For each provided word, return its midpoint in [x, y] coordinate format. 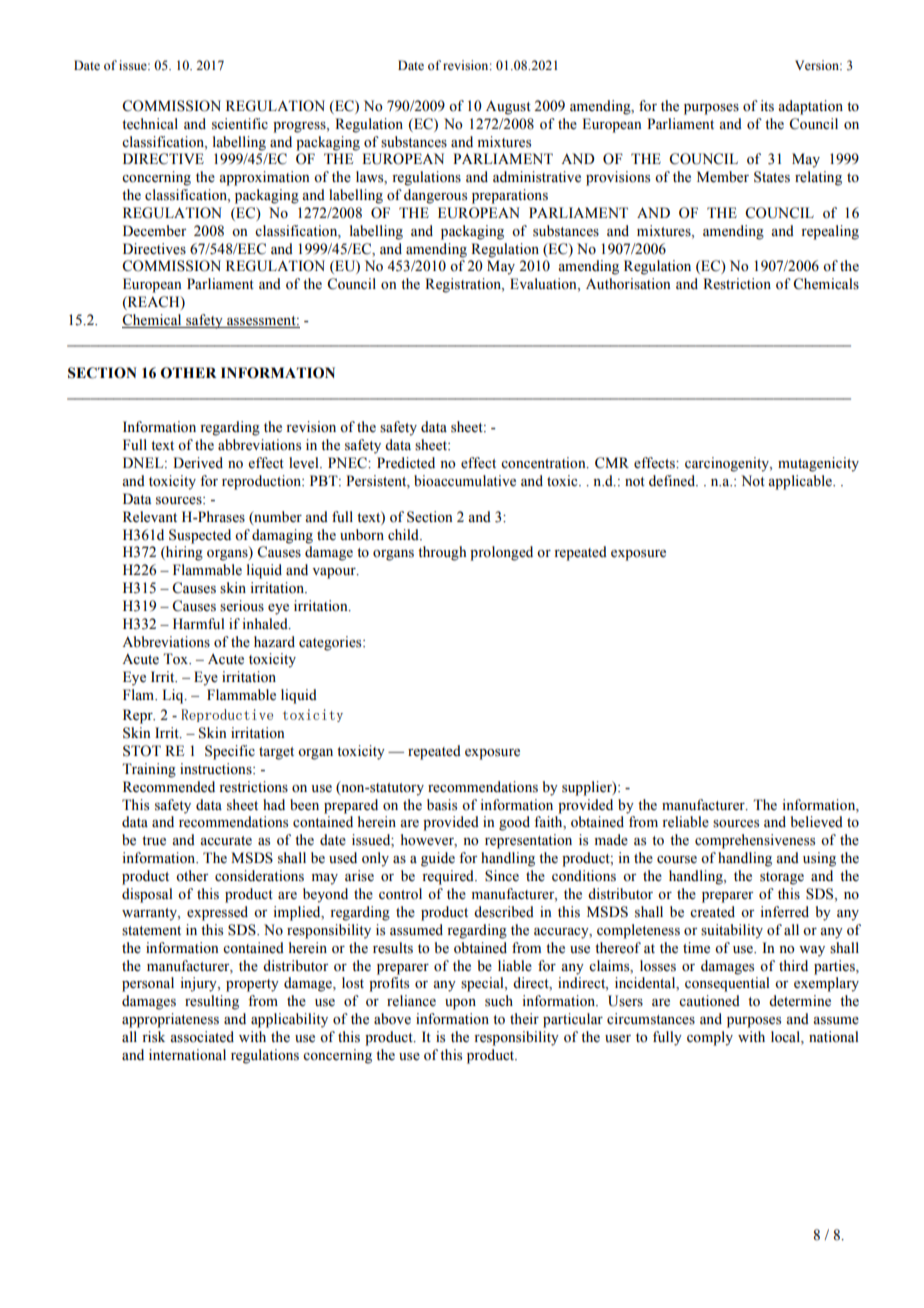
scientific [240, 124]
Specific [230, 752]
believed [817, 822]
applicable [801, 482]
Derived [198, 463]
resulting [212, 1002]
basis [442, 805]
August [508, 108]
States [772, 177]
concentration [544, 463]
